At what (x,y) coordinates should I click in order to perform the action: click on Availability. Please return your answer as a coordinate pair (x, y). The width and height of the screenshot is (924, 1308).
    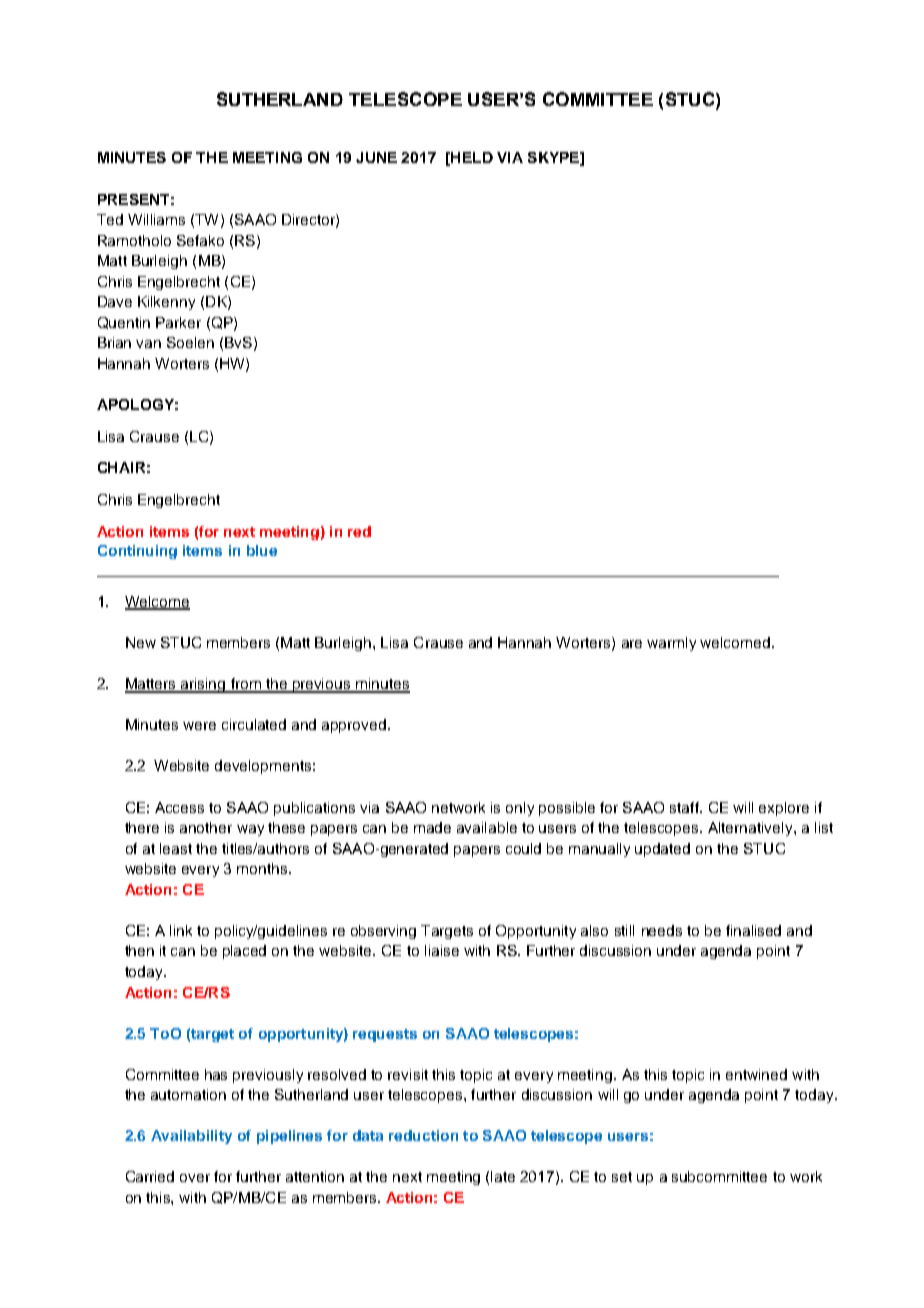
    Looking at the image, I should click on (191, 1137).
